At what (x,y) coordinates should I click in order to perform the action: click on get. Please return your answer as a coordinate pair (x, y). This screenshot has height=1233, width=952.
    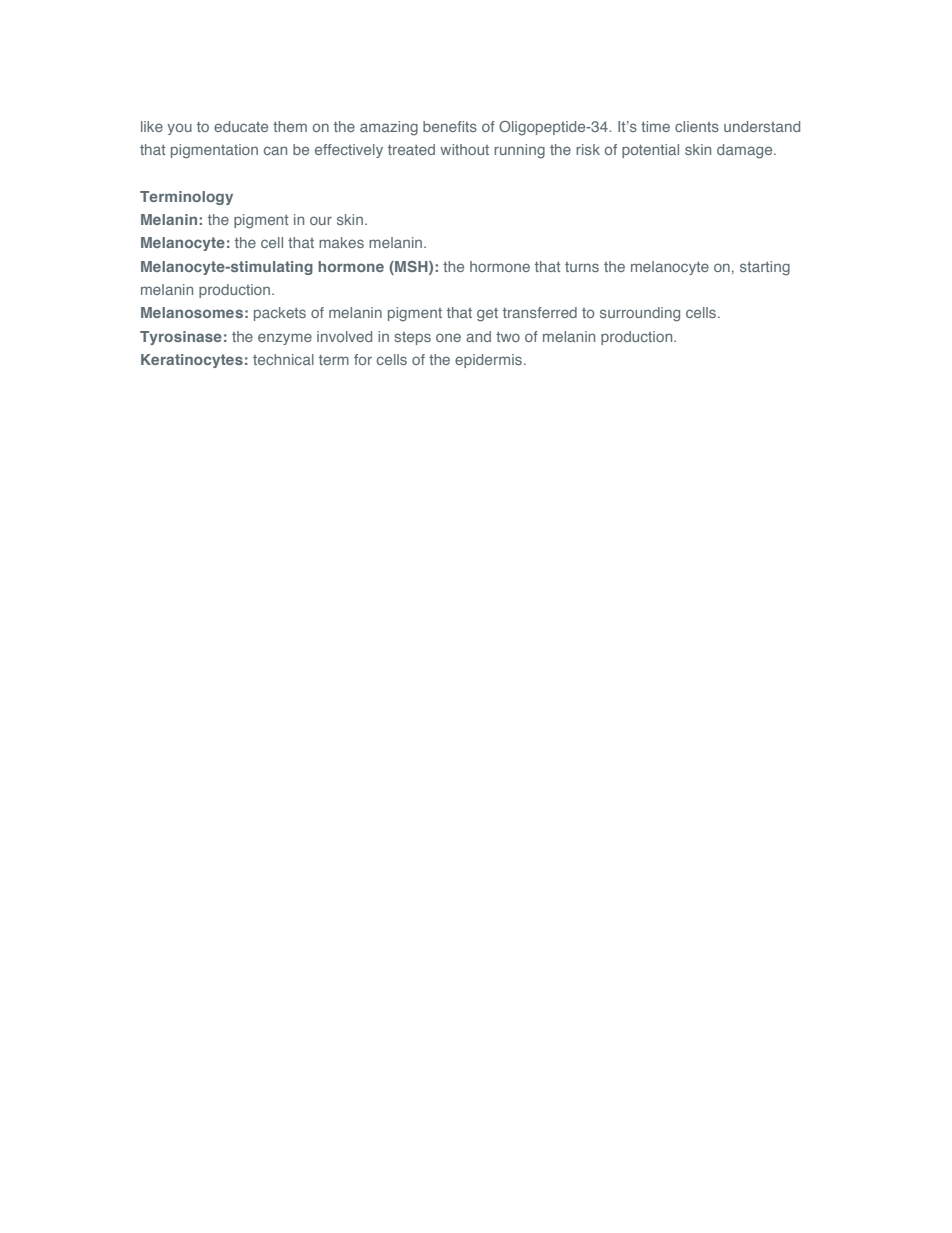
    Looking at the image, I should click on (487, 315).
